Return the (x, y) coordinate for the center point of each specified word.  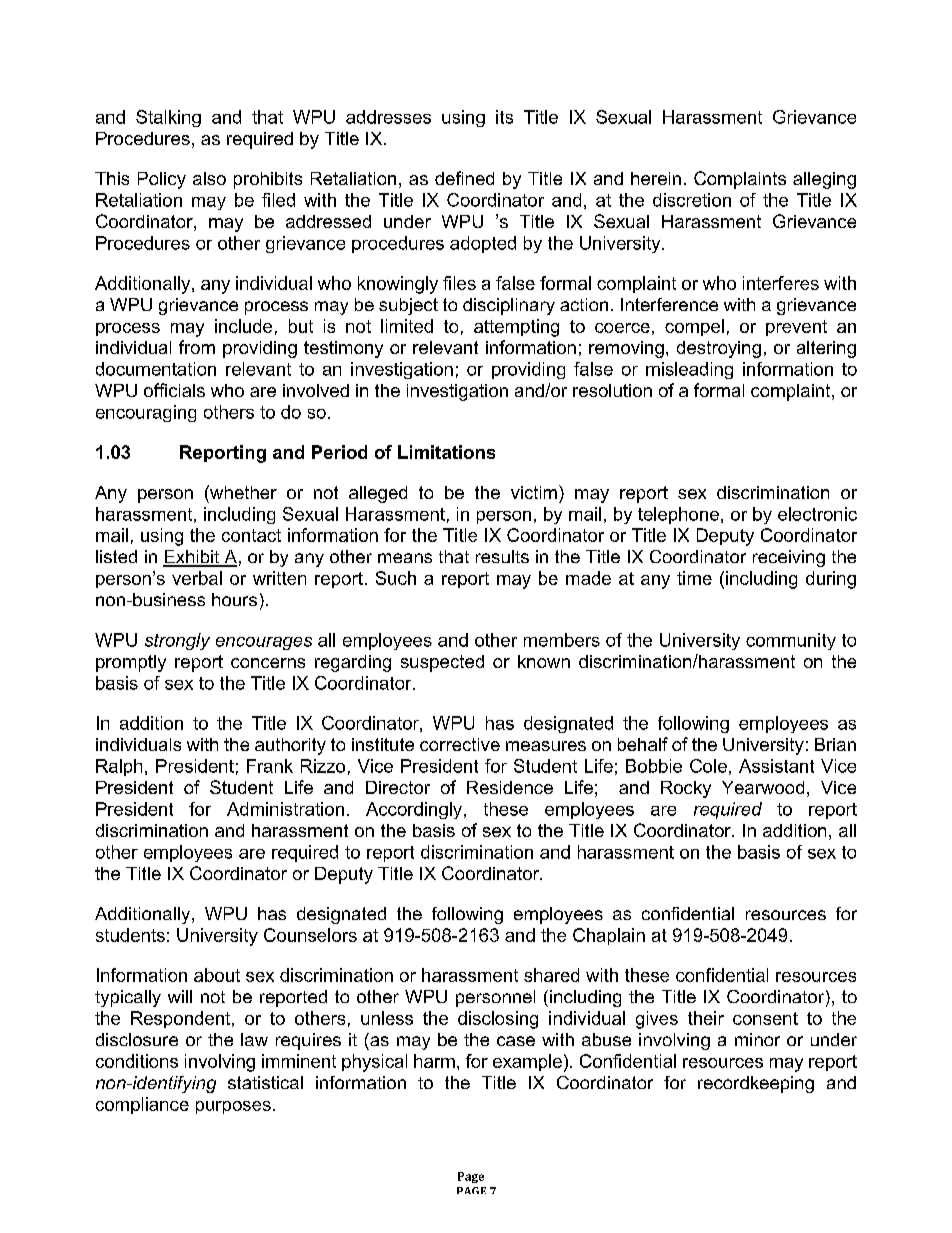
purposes (233, 1107)
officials (174, 390)
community (791, 641)
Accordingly (414, 810)
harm (434, 1061)
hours (234, 599)
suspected (442, 663)
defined (464, 178)
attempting (516, 328)
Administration (285, 809)
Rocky (686, 789)
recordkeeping (756, 1084)
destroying (719, 349)
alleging (824, 180)
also (209, 178)
